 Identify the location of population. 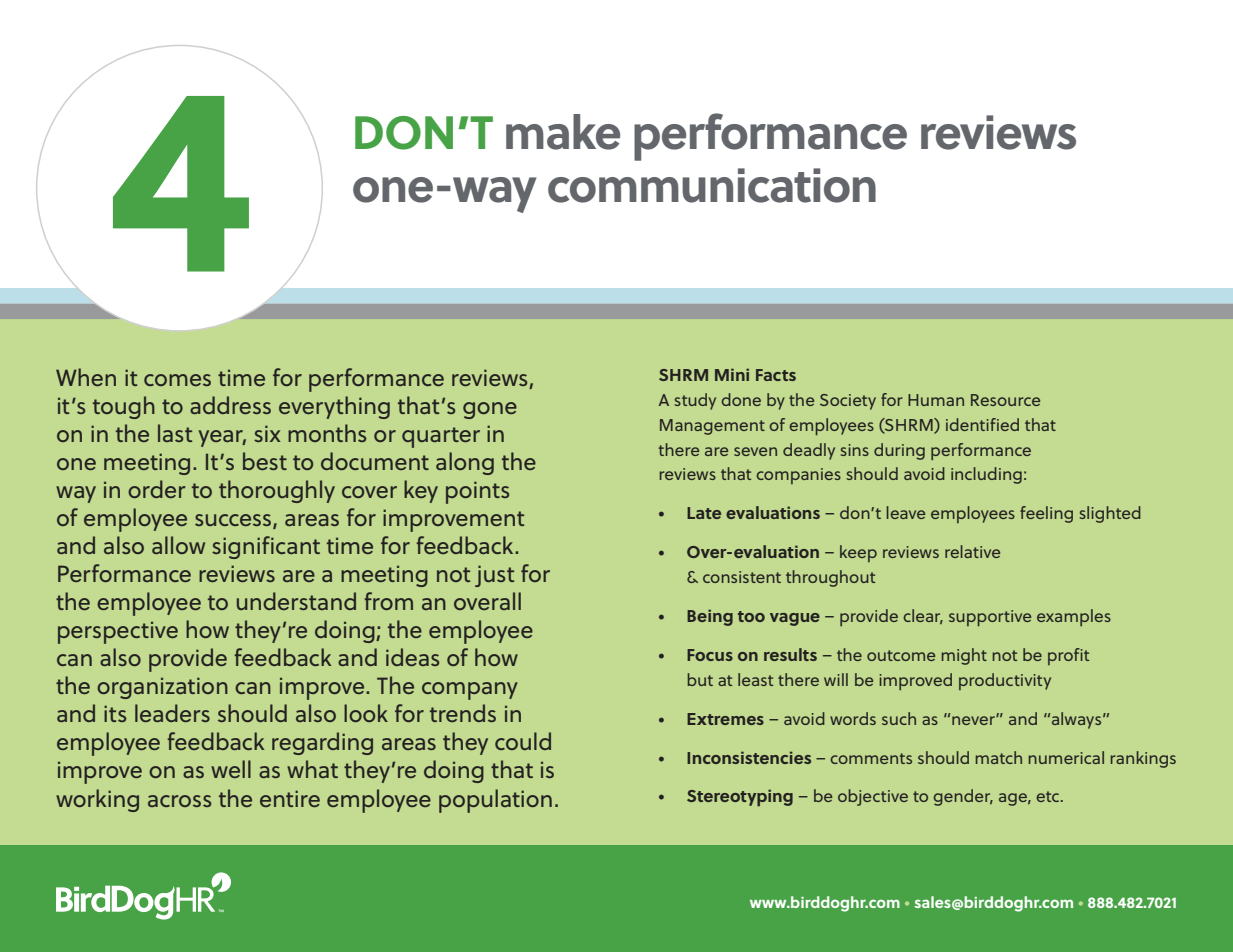
(495, 801).
